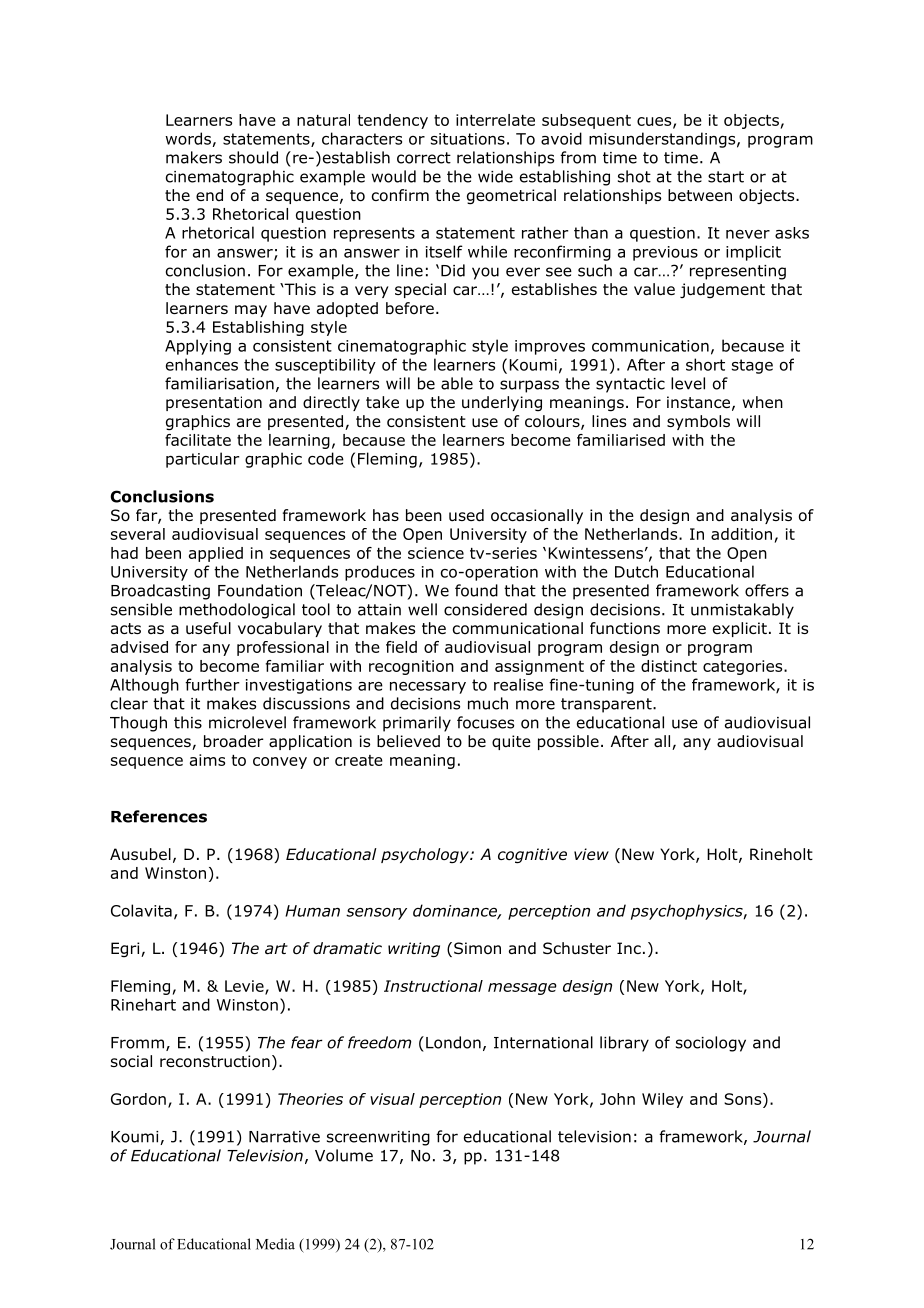  What do you see at coordinates (275, 1244) in the screenshot?
I see `Media` at bounding box center [275, 1244].
